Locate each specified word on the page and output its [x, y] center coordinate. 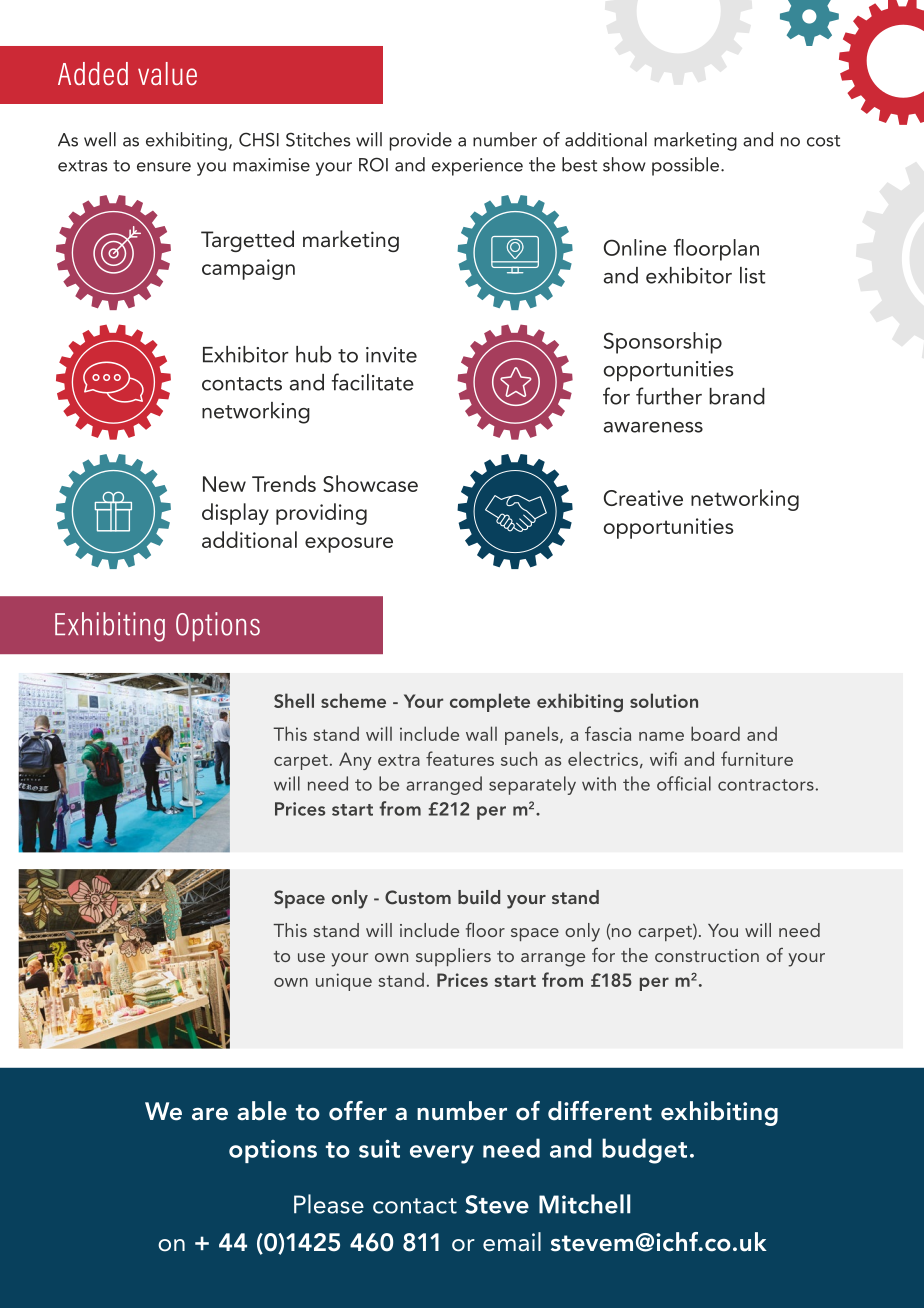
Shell [294, 700]
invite [391, 355]
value [167, 73]
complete [490, 702]
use [311, 957]
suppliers [453, 957]
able [262, 1111]
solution [664, 700]
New [224, 484]
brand [737, 396]
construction [707, 955]
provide [421, 141]
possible [687, 166]
